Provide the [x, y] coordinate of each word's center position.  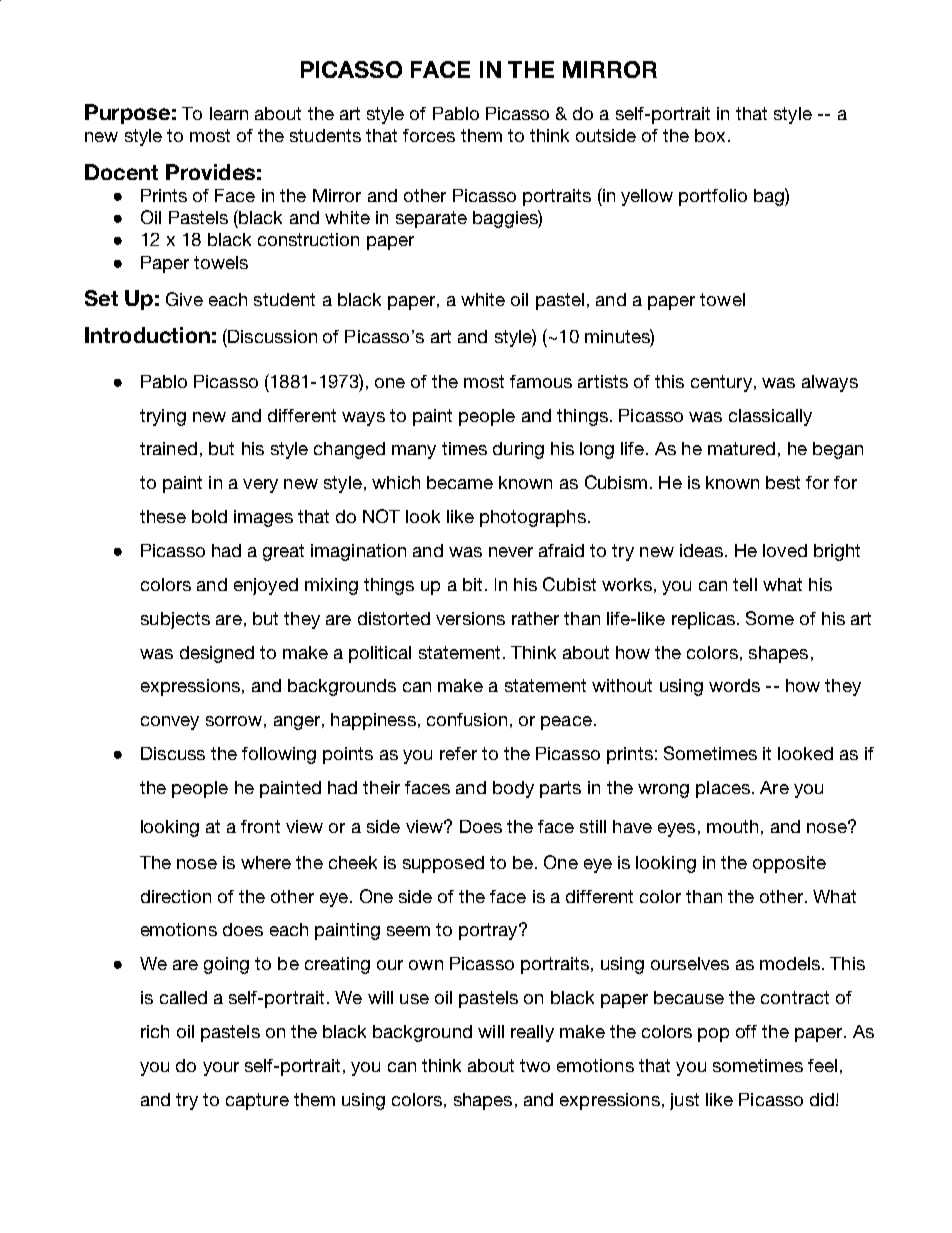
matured [741, 448]
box [712, 135]
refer [458, 753]
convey [170, 723]
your [221, 1069]
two [535, 1065]
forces [429, 135]
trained [168, 448]
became [460, 482]
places [723, 789]
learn [229, 113]
